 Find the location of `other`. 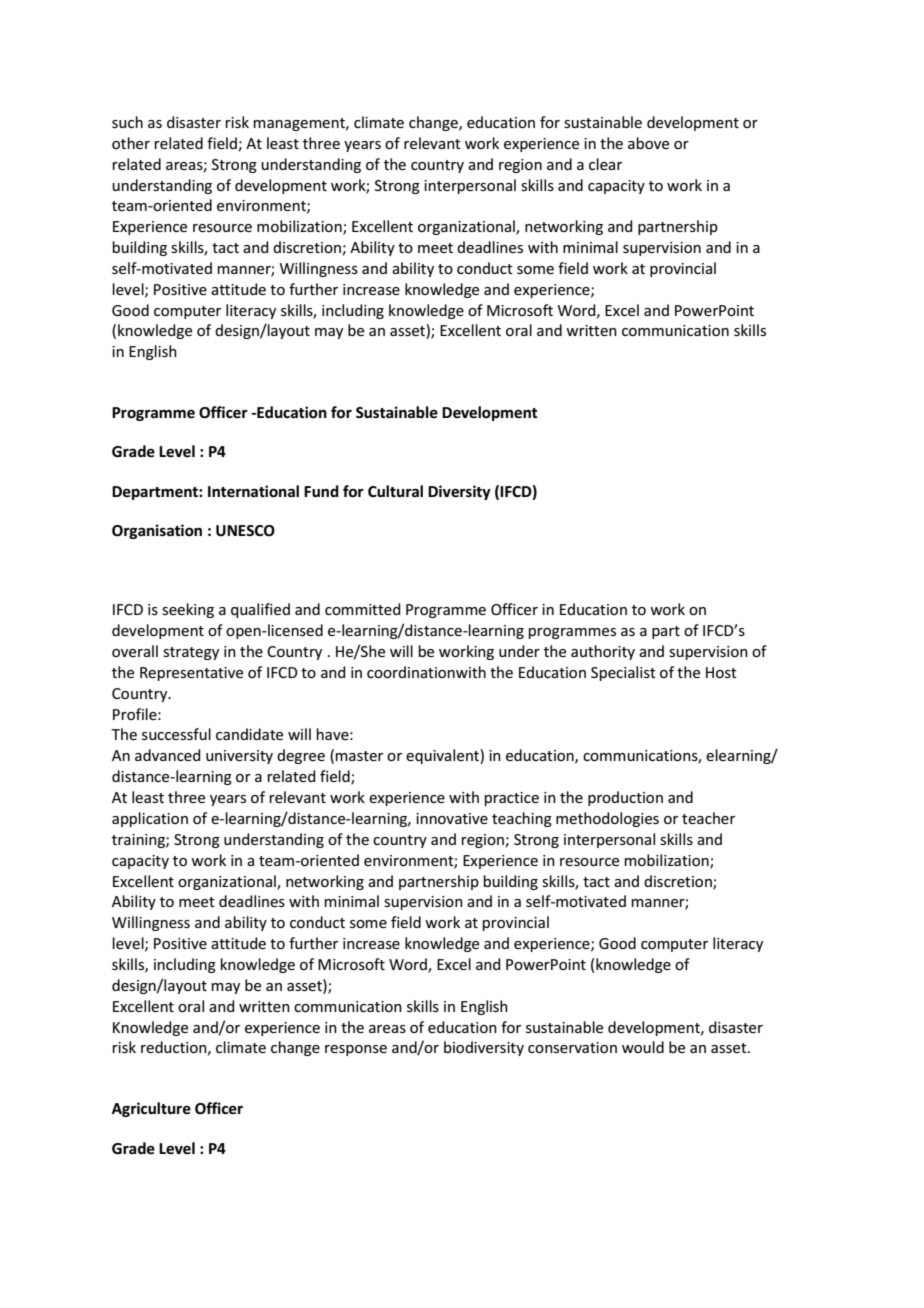

other is located at coordinates (131, 143).
